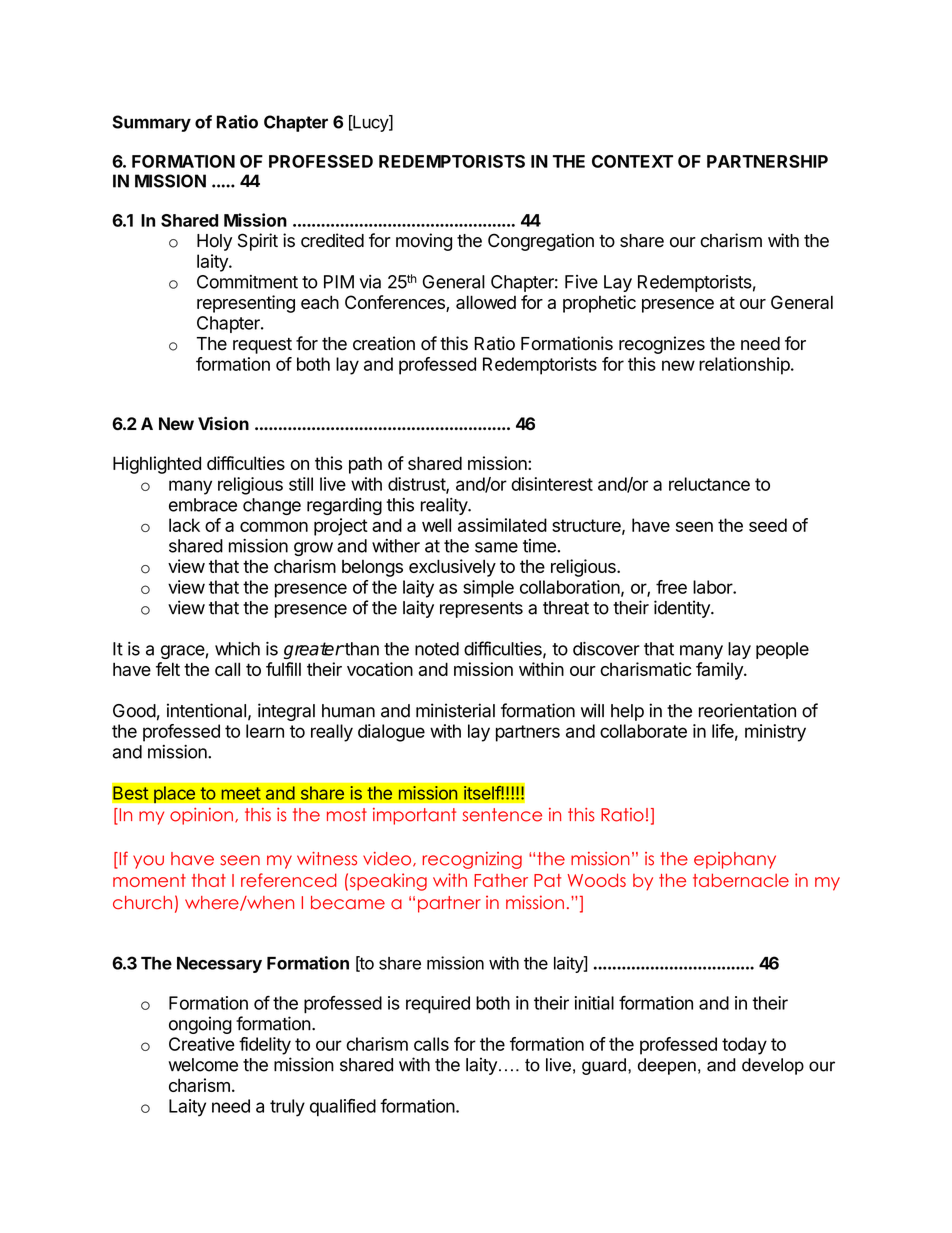  Describe the element at coordinates (667, 1066) in the image. I see `deepen` at that location.
